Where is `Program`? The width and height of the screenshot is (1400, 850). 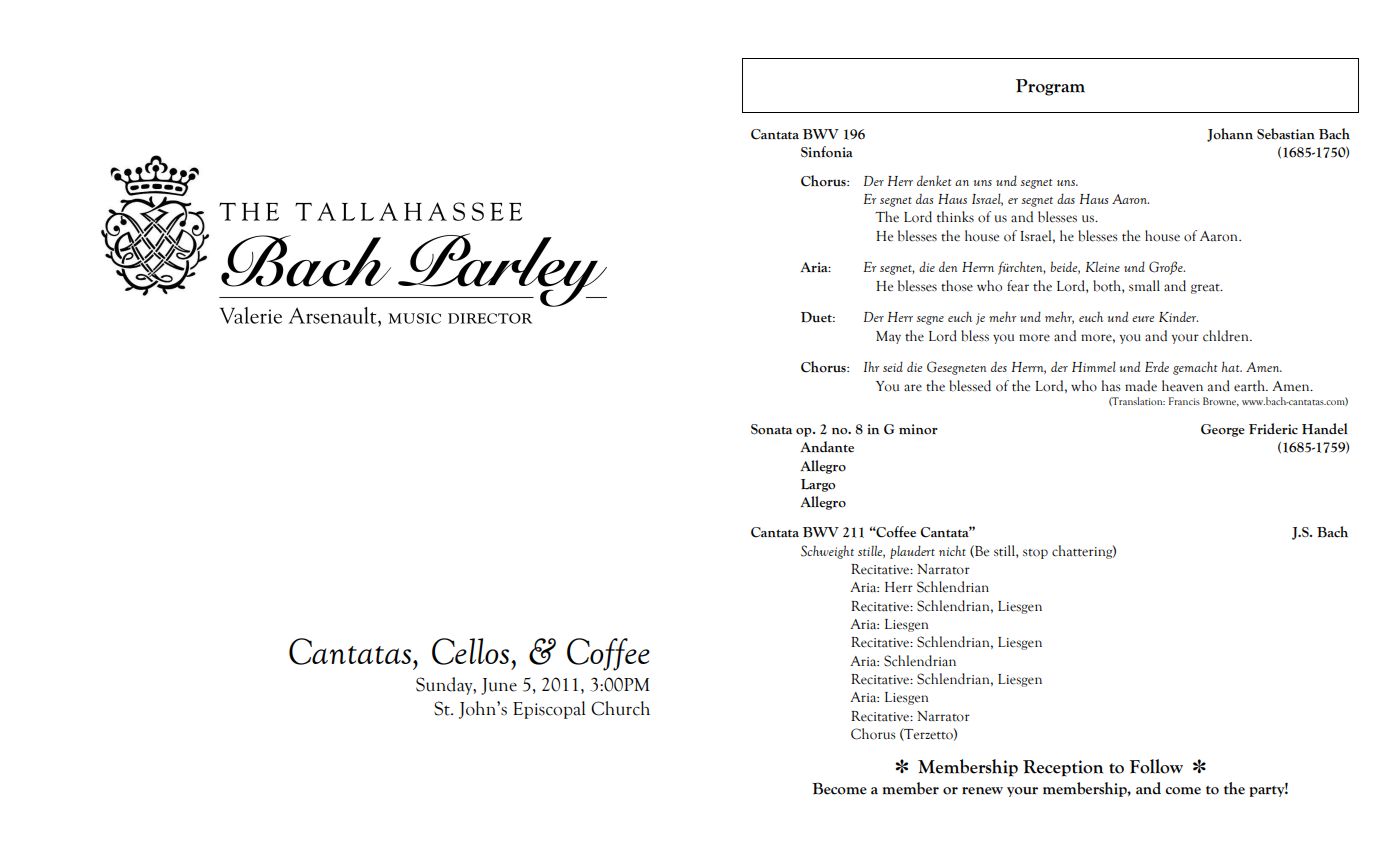 Program is located at coordinates (1050, 87).
